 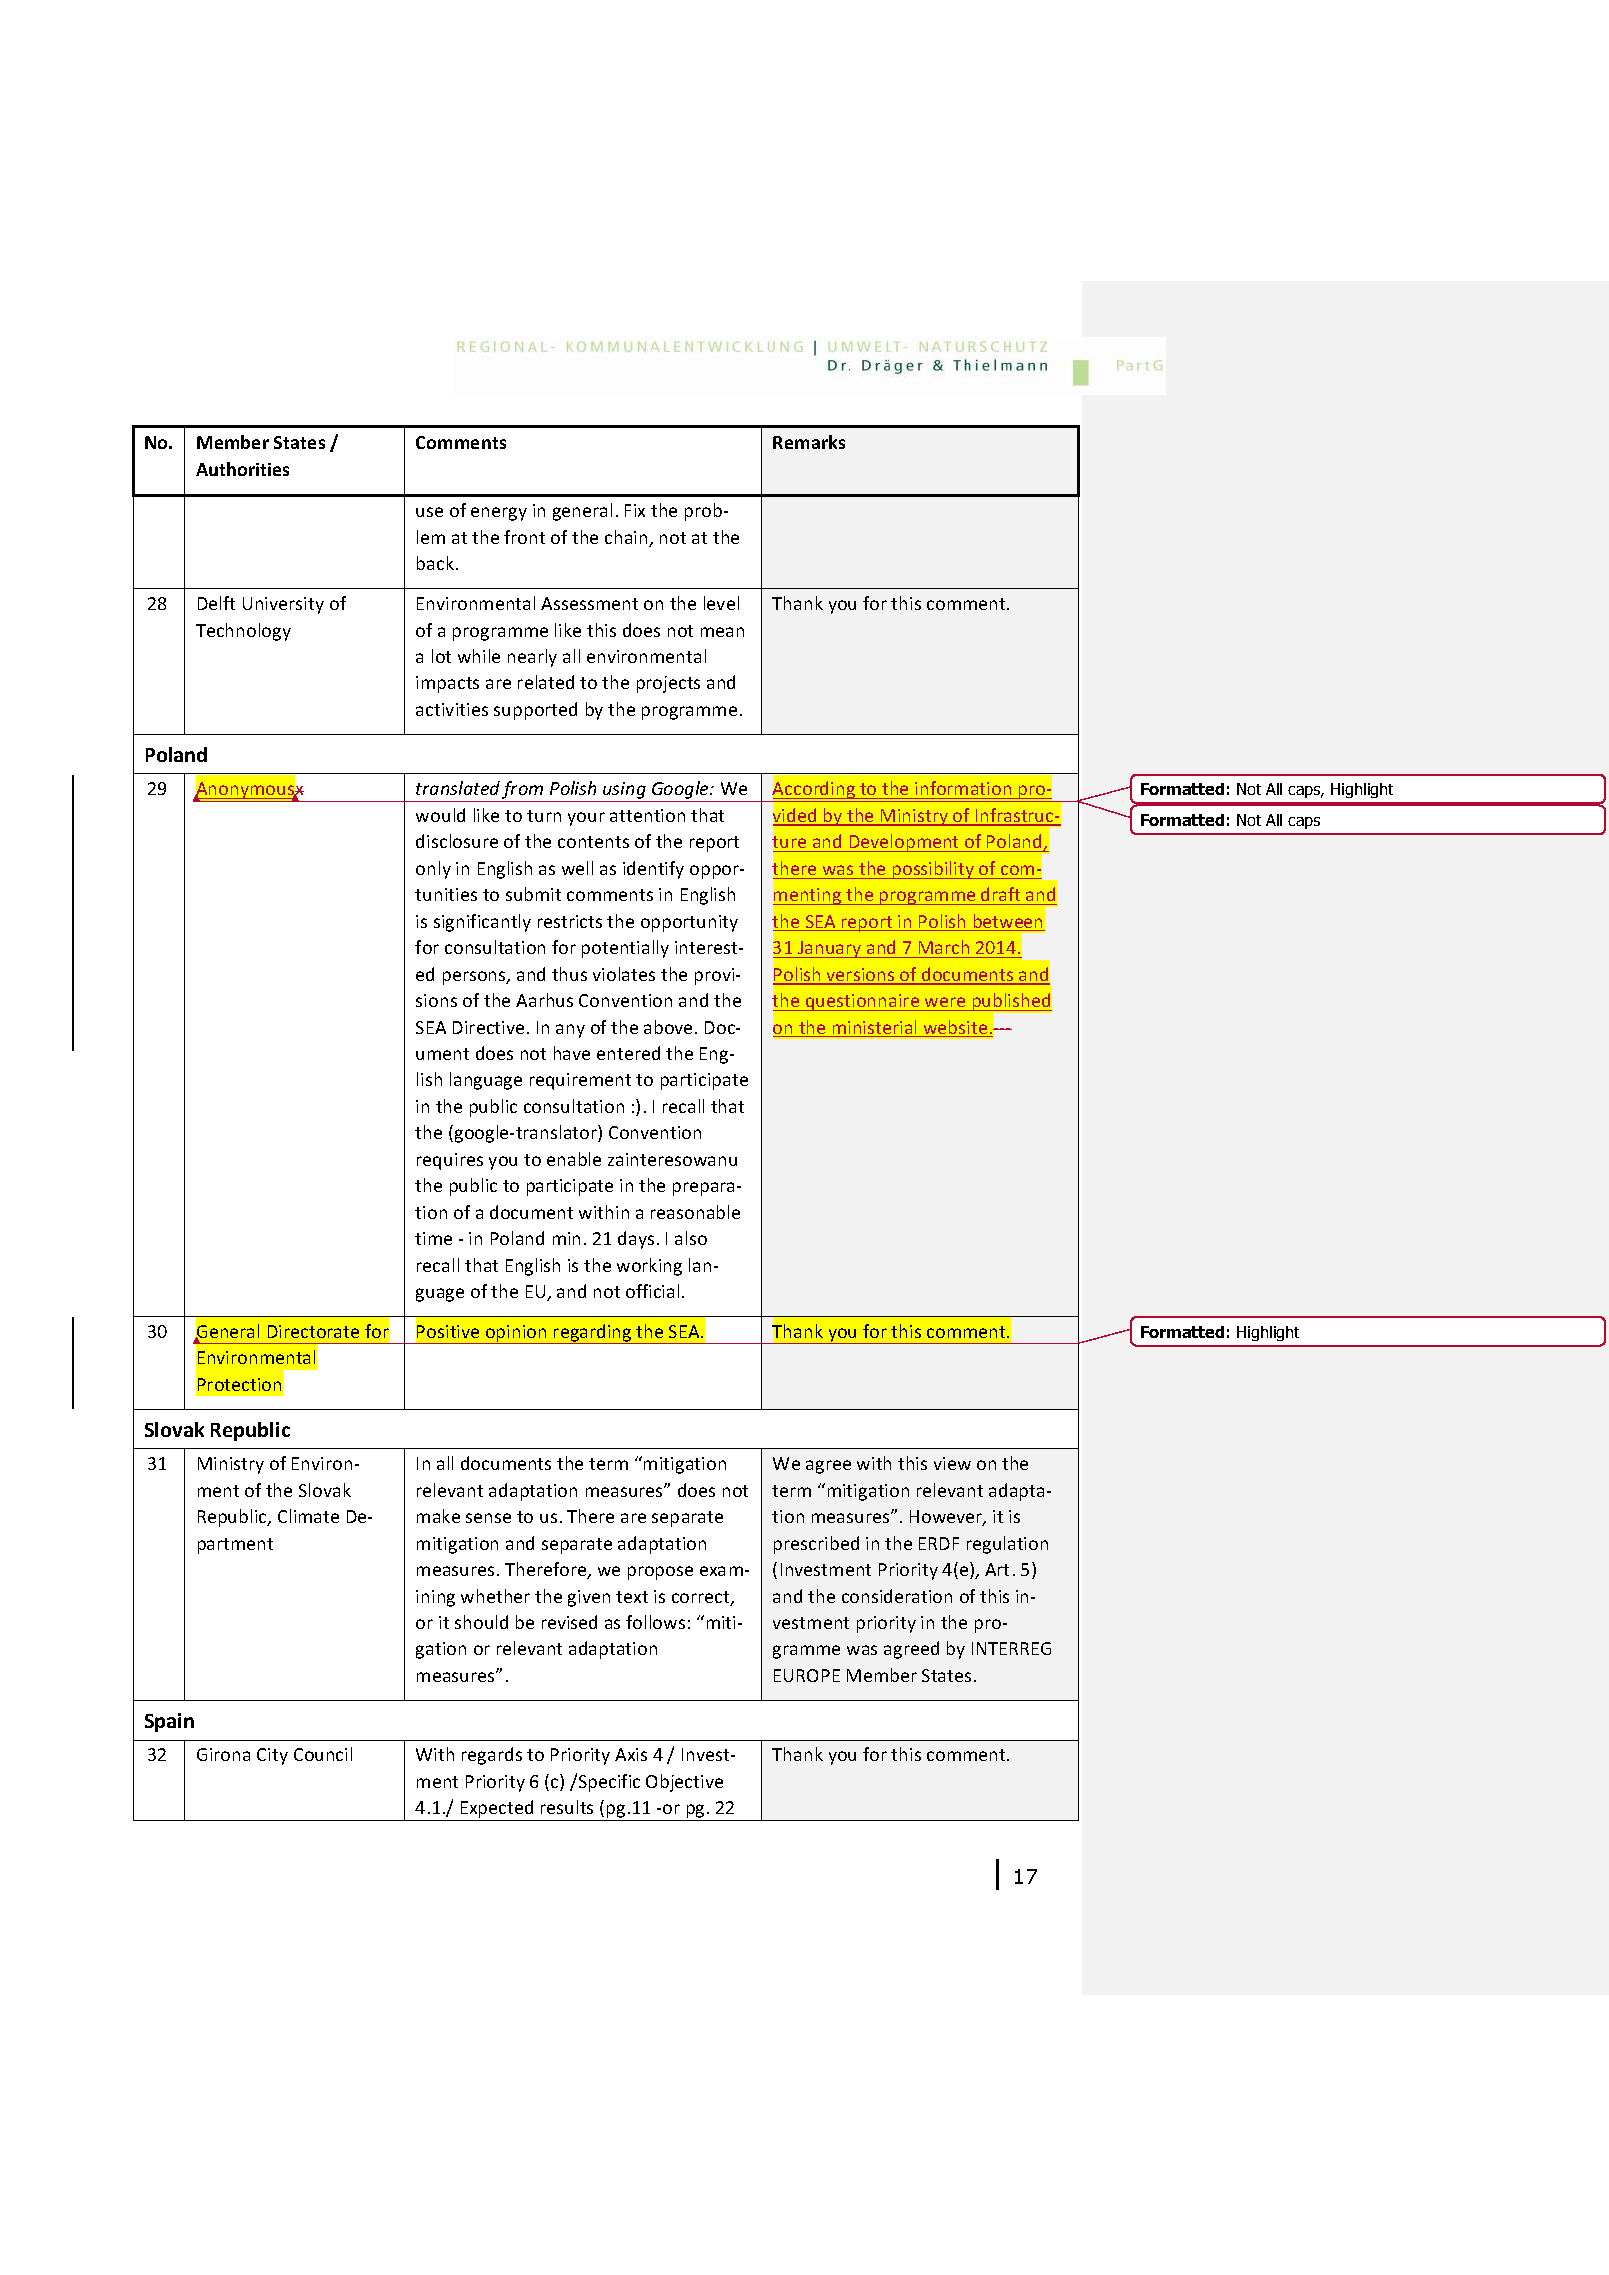 I want to click on Authorities, so click(x=242, y=469).
